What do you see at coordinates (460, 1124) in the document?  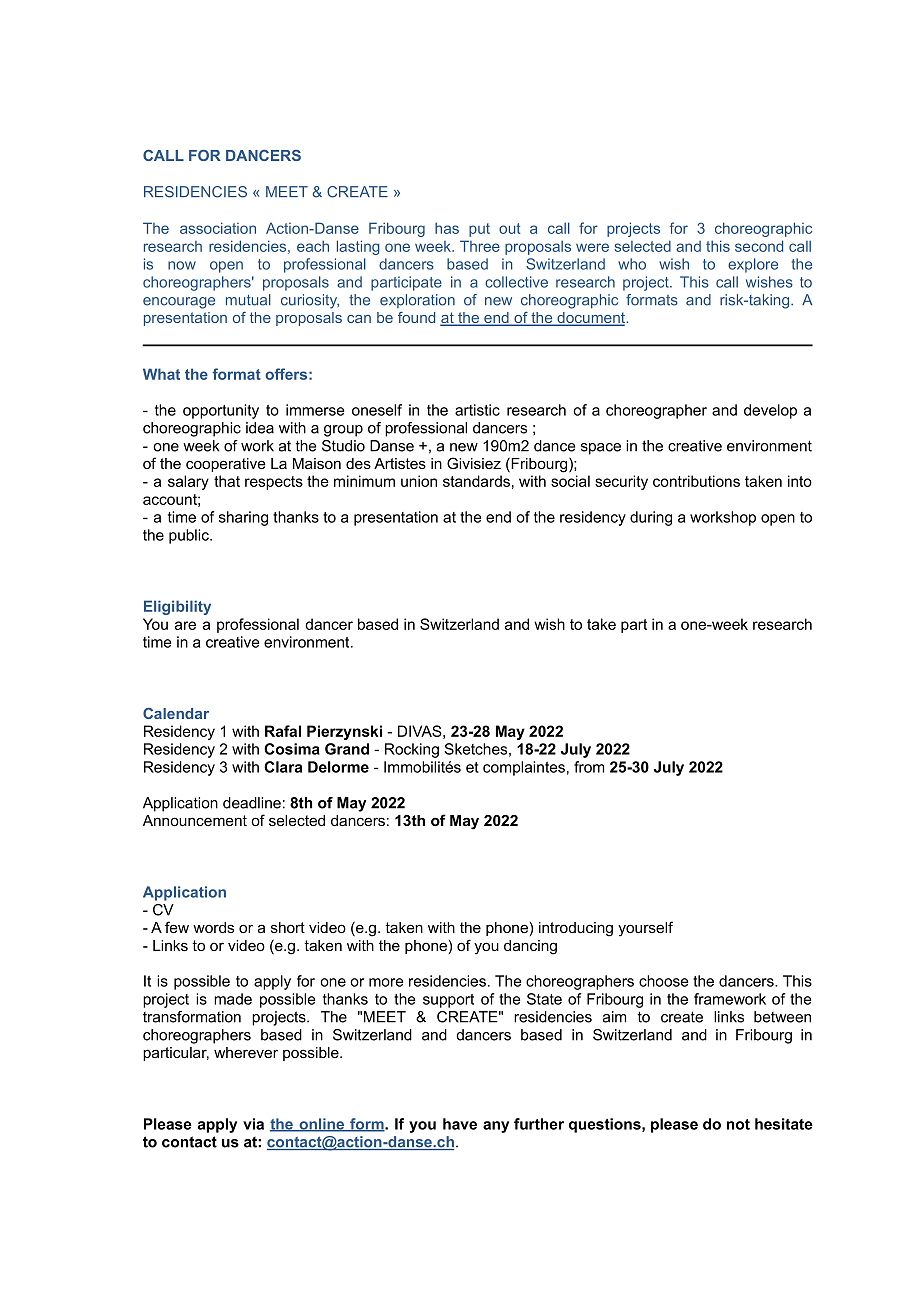 I see `have` at bounding box center [460, 1124].
